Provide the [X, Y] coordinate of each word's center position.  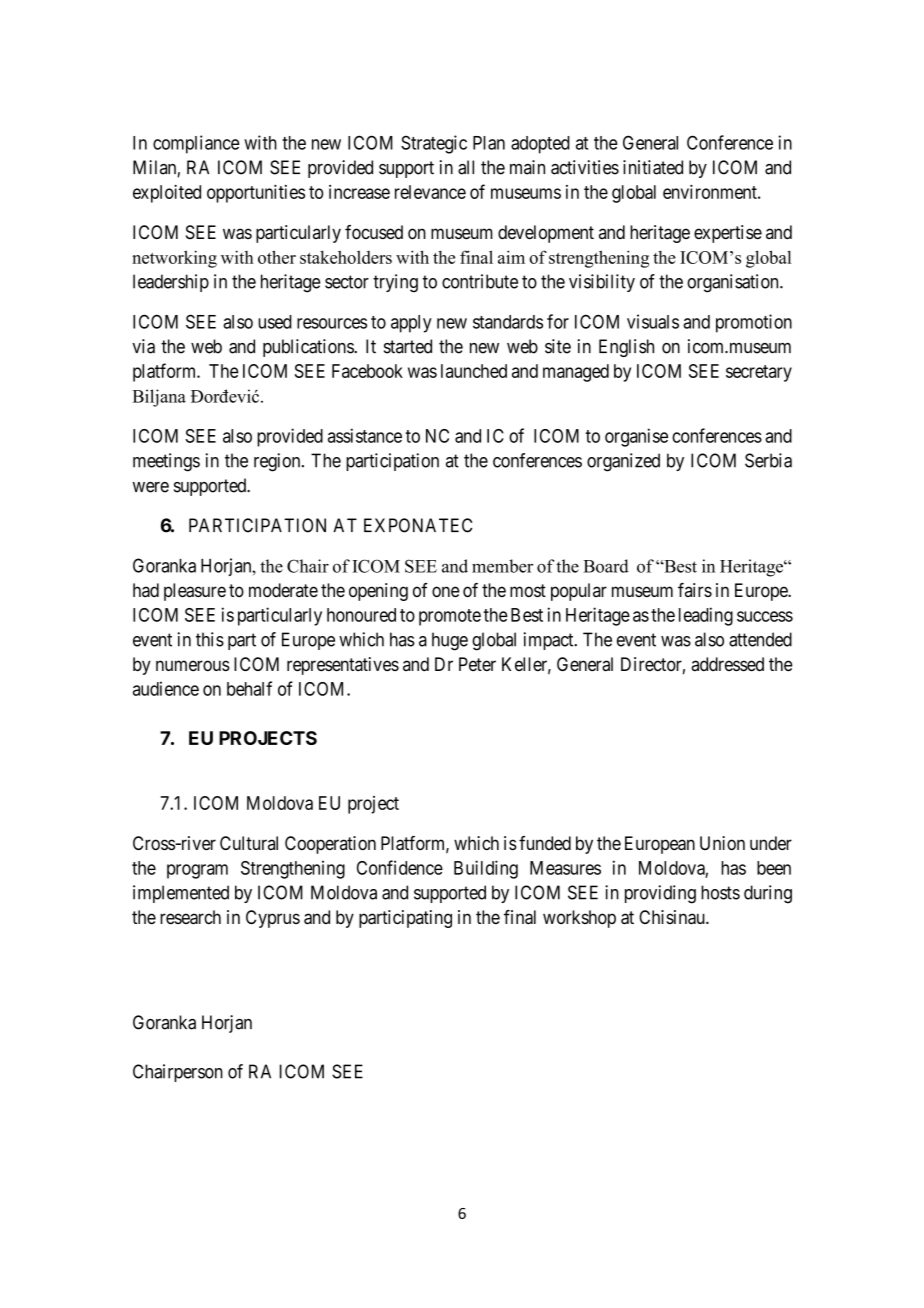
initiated [653, 167]
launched [474, 371]
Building [486, 869]
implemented [181, 894]
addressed [727, 664]
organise [636, 437]
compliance [196, 144]
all [466, 167]
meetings [166, 462]
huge [450, 641]
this [210, 639]
